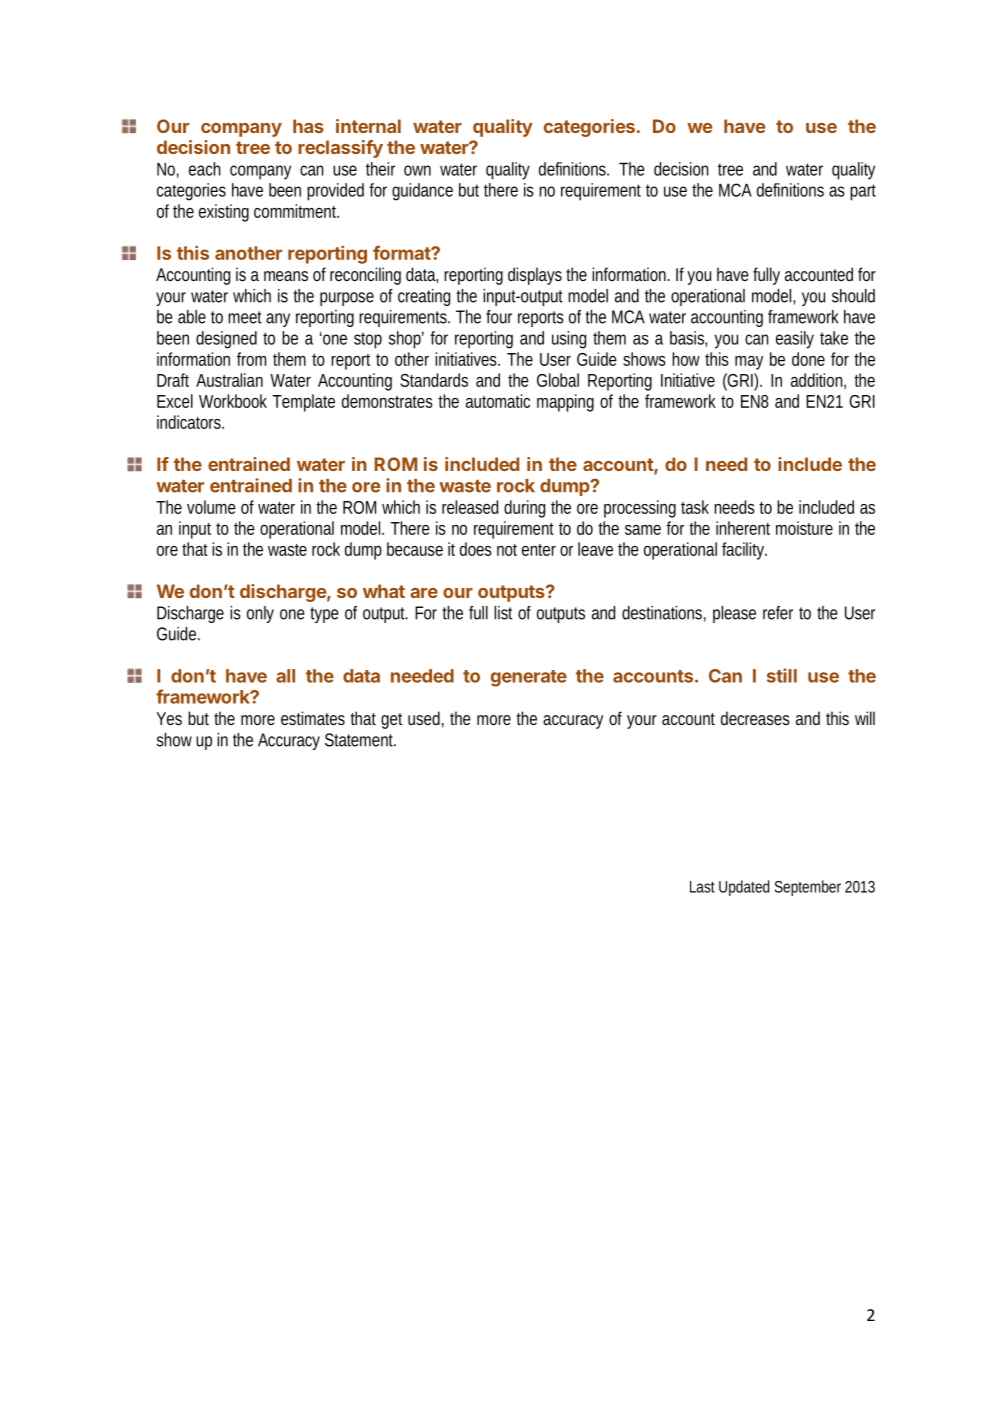  Describe the element at coordinates (863, 192) in the document. I see `part` at that location.
